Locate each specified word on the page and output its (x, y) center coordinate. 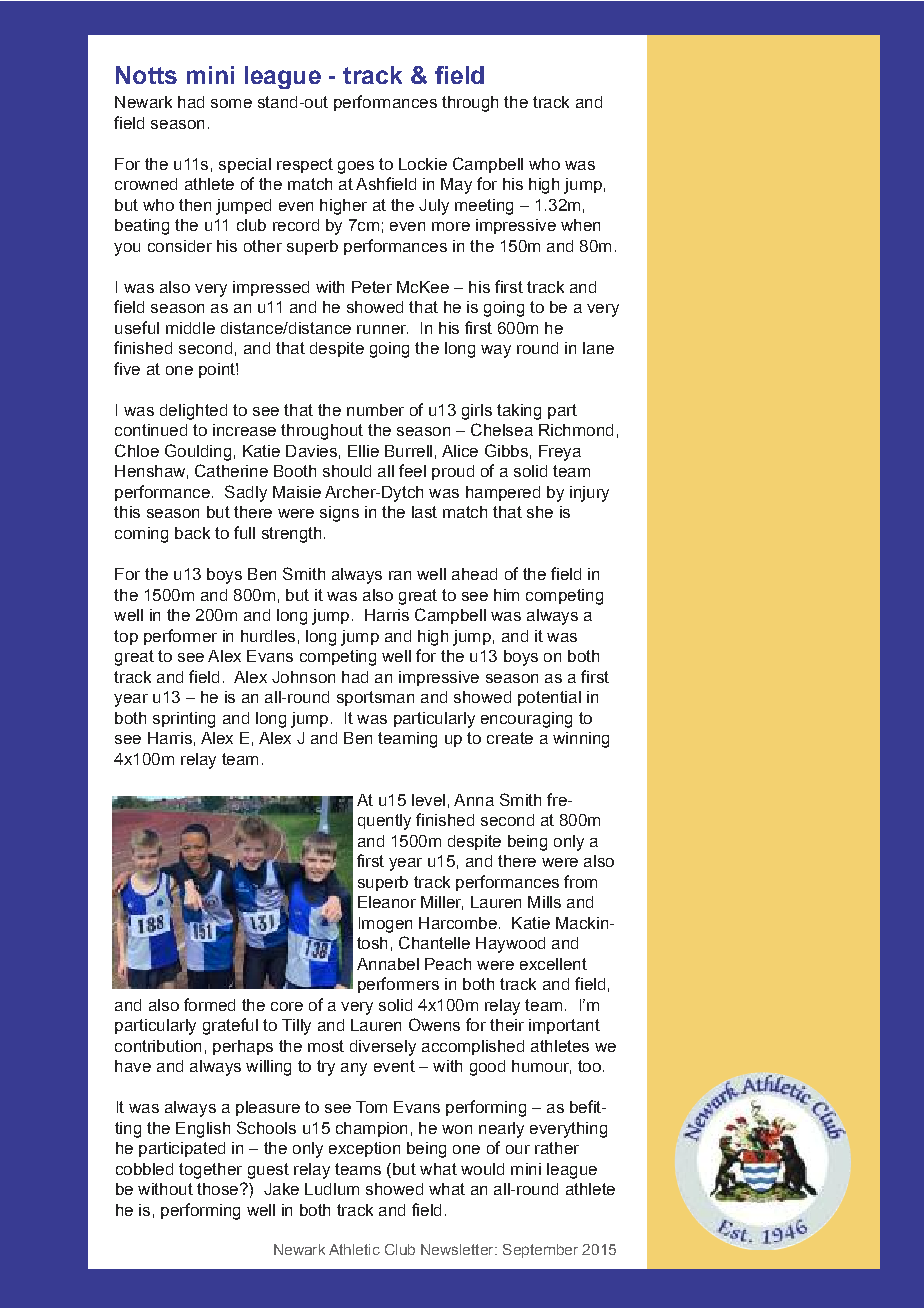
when (580, 225)
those (219, 1189)
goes (356, 167)
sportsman (375, 698)
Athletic (354, 1249)
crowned (146, 184)
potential (549, 698)
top (126, 637)
